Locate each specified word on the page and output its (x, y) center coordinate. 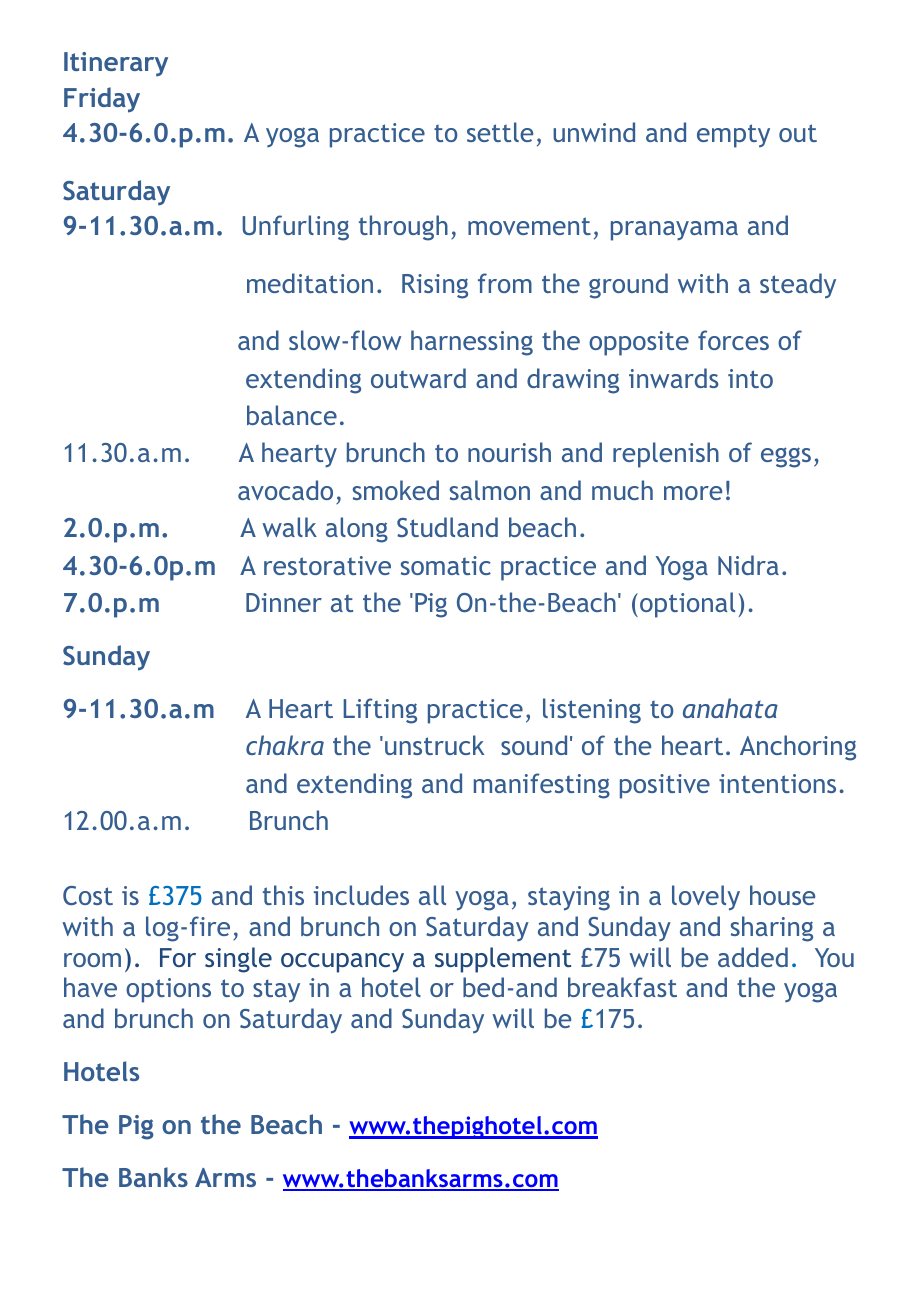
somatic (446, 565)
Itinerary (116, 64)
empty (733, 136)
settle (500, 132)
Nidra (748, 565)
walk (289, 527)
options (168, 990)
